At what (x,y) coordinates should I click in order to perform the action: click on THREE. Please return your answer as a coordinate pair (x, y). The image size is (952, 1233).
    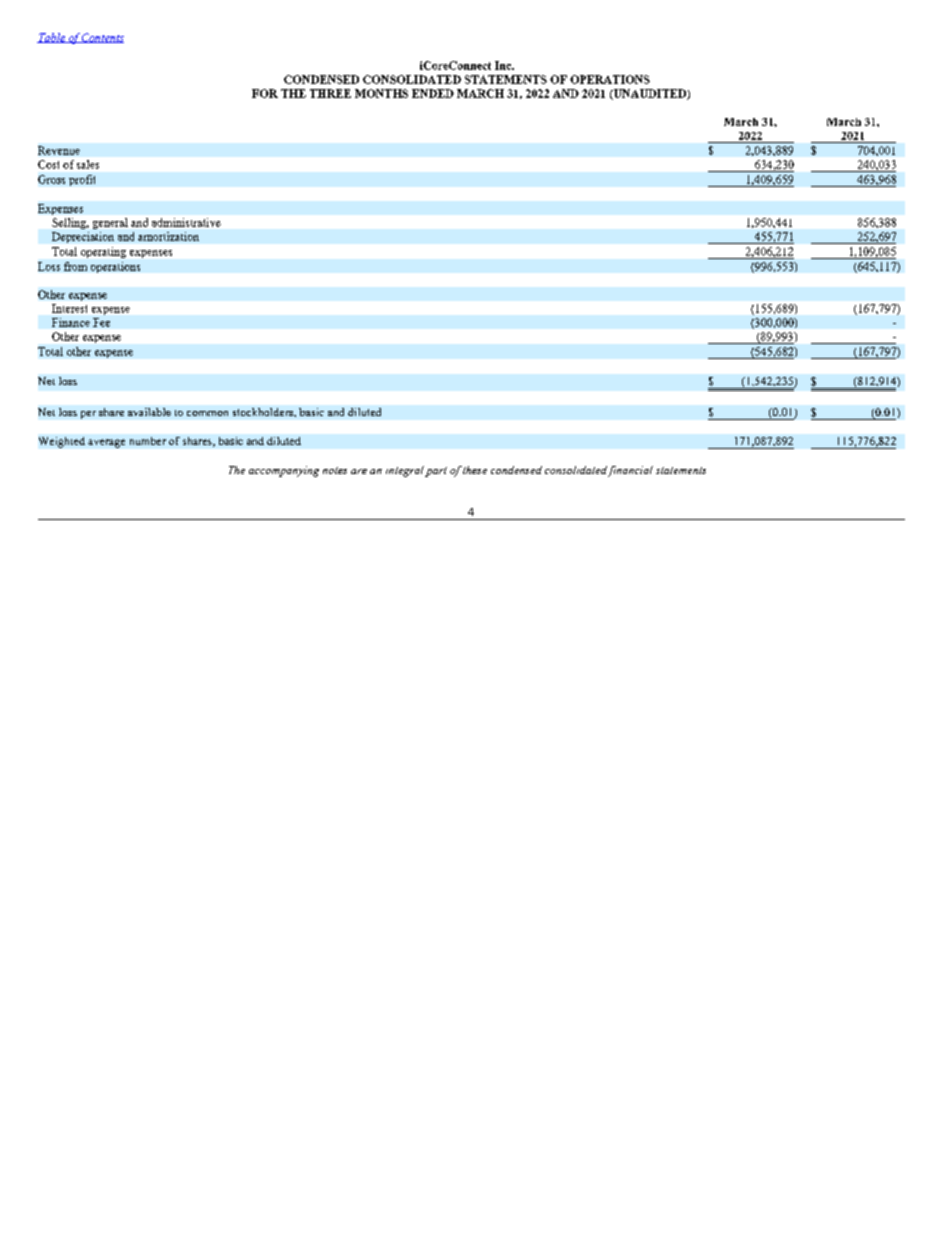
    Looking at the image, I should click on (330, 93).
